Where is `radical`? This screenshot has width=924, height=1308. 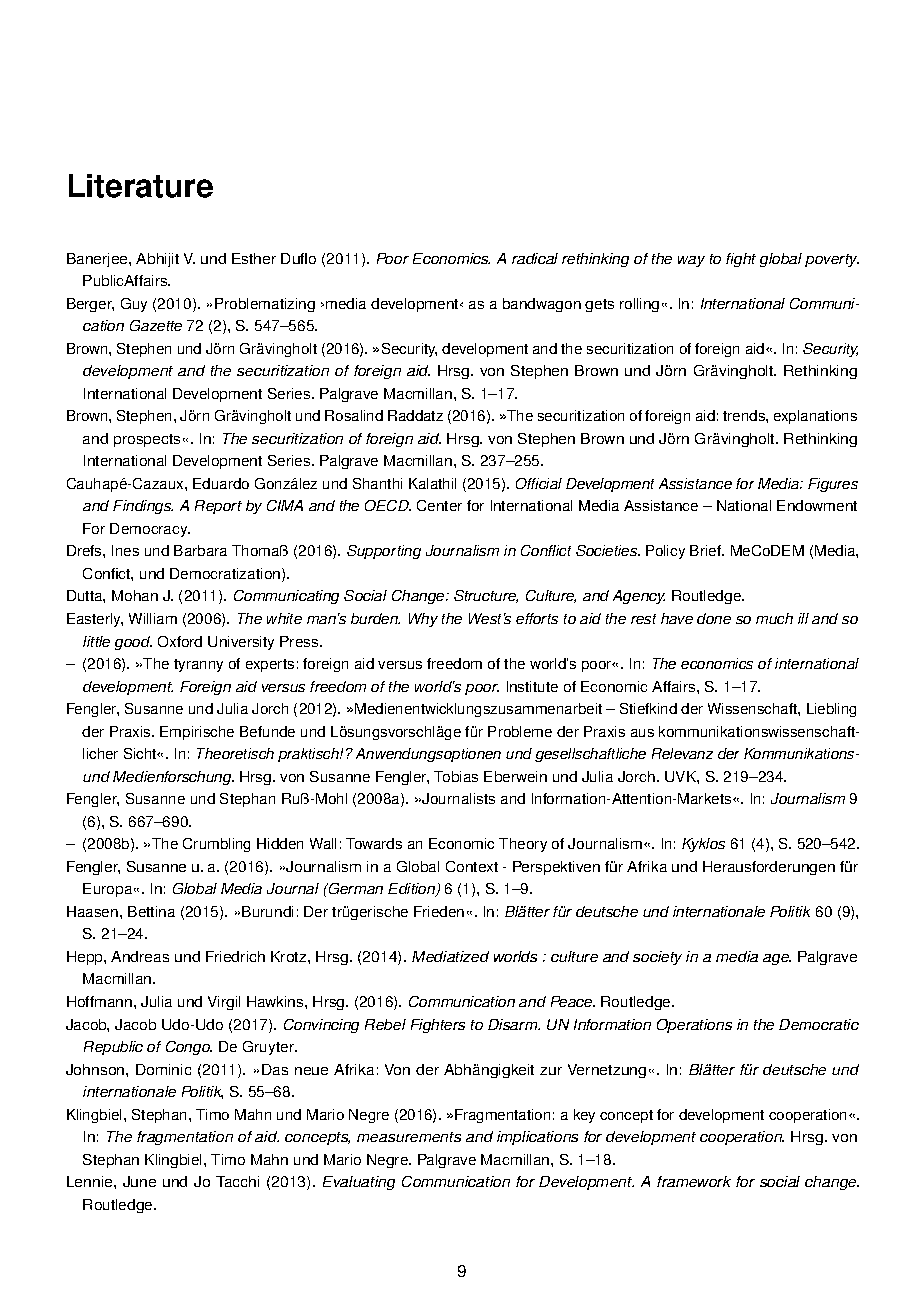 radical is located at coordinates (535, 258).
